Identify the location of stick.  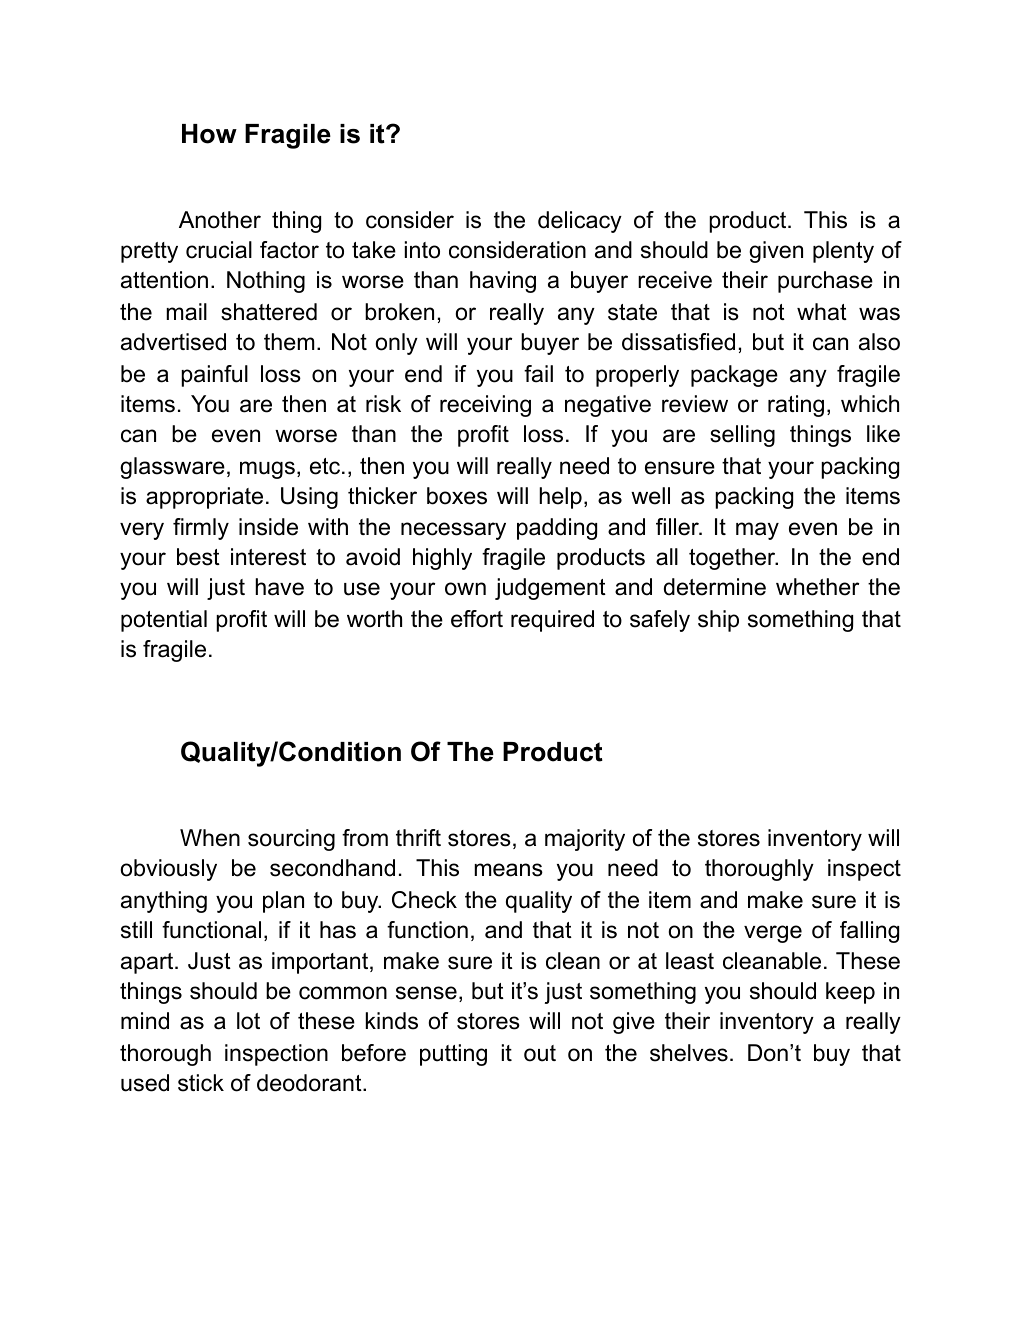
(201, 1083).
